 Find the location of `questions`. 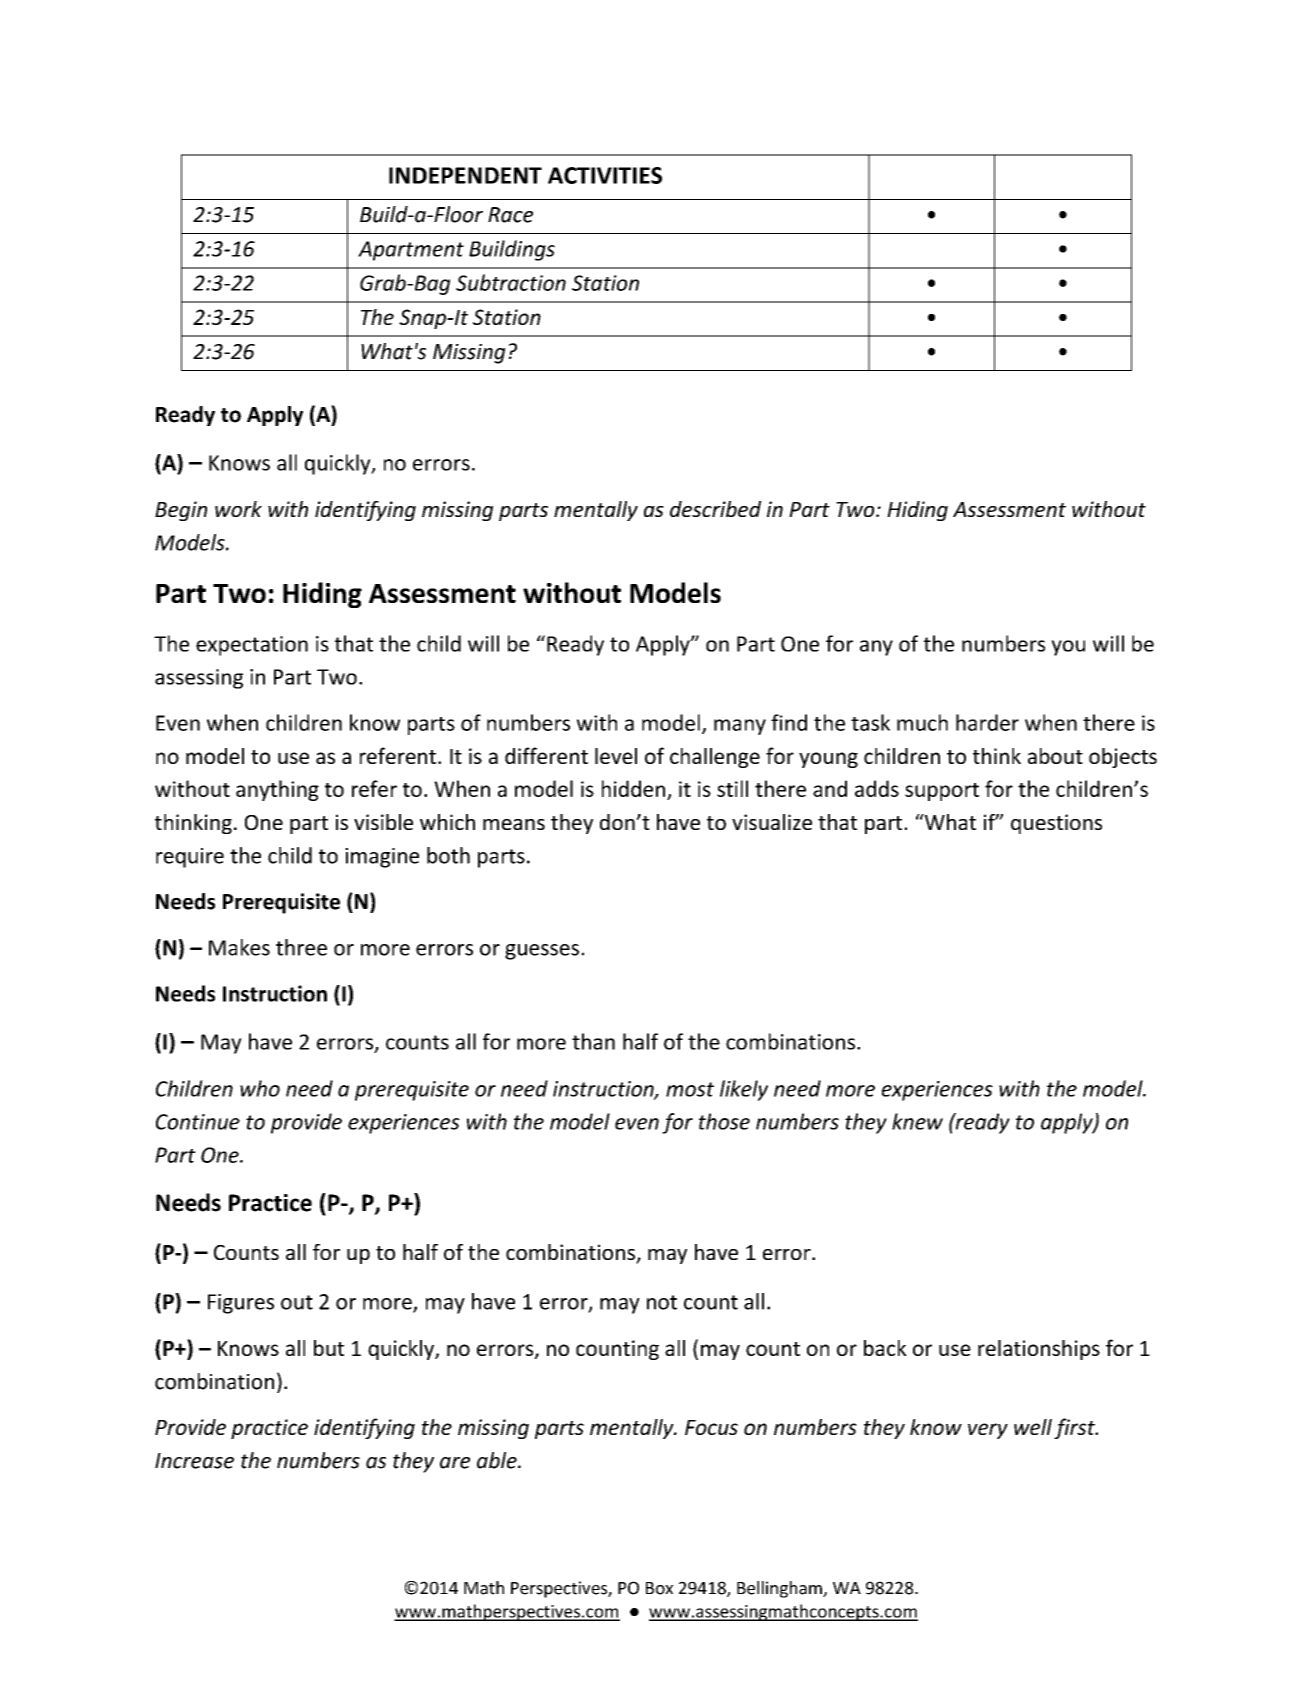

questions is located at coordinates (1056, 824).
